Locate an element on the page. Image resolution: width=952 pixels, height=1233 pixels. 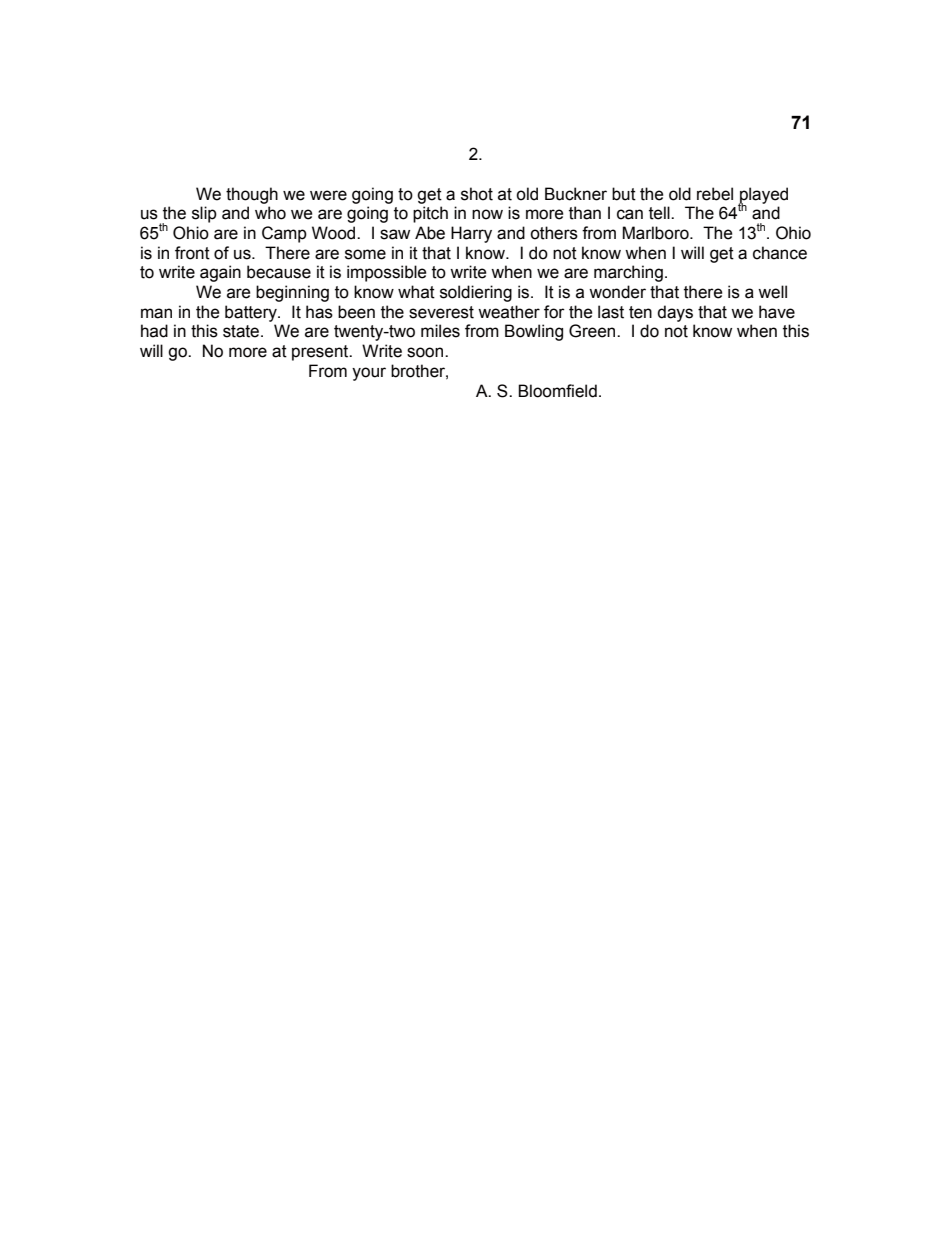
front is located at coordinates (192, 253).
